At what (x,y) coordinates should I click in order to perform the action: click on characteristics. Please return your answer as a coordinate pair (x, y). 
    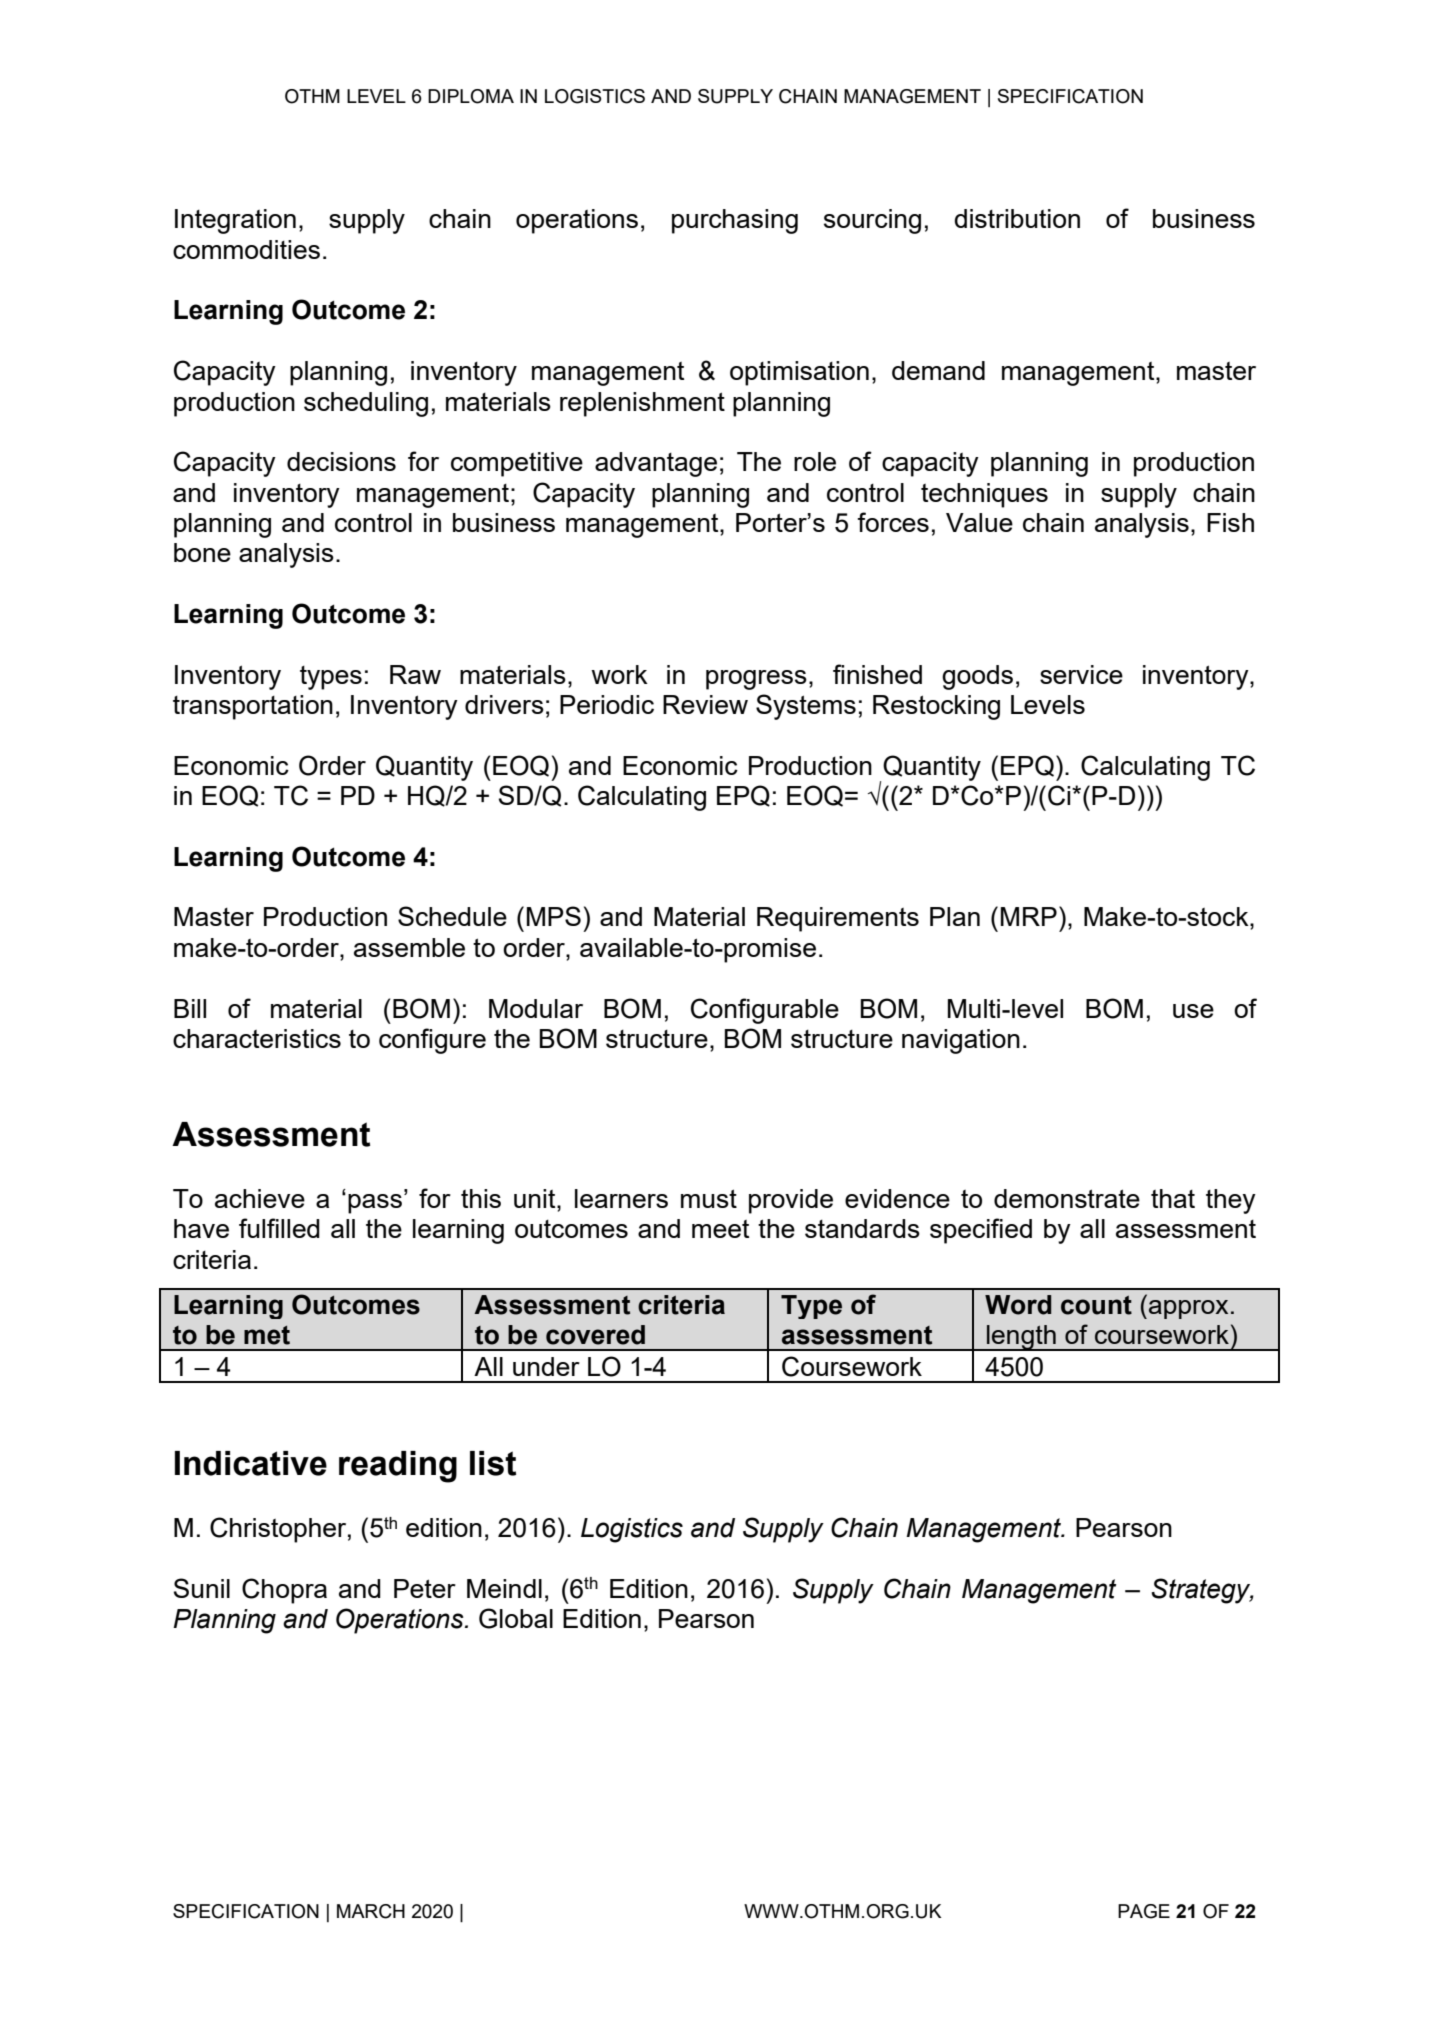
    Looking at the image, I should click on (257, 1038).
